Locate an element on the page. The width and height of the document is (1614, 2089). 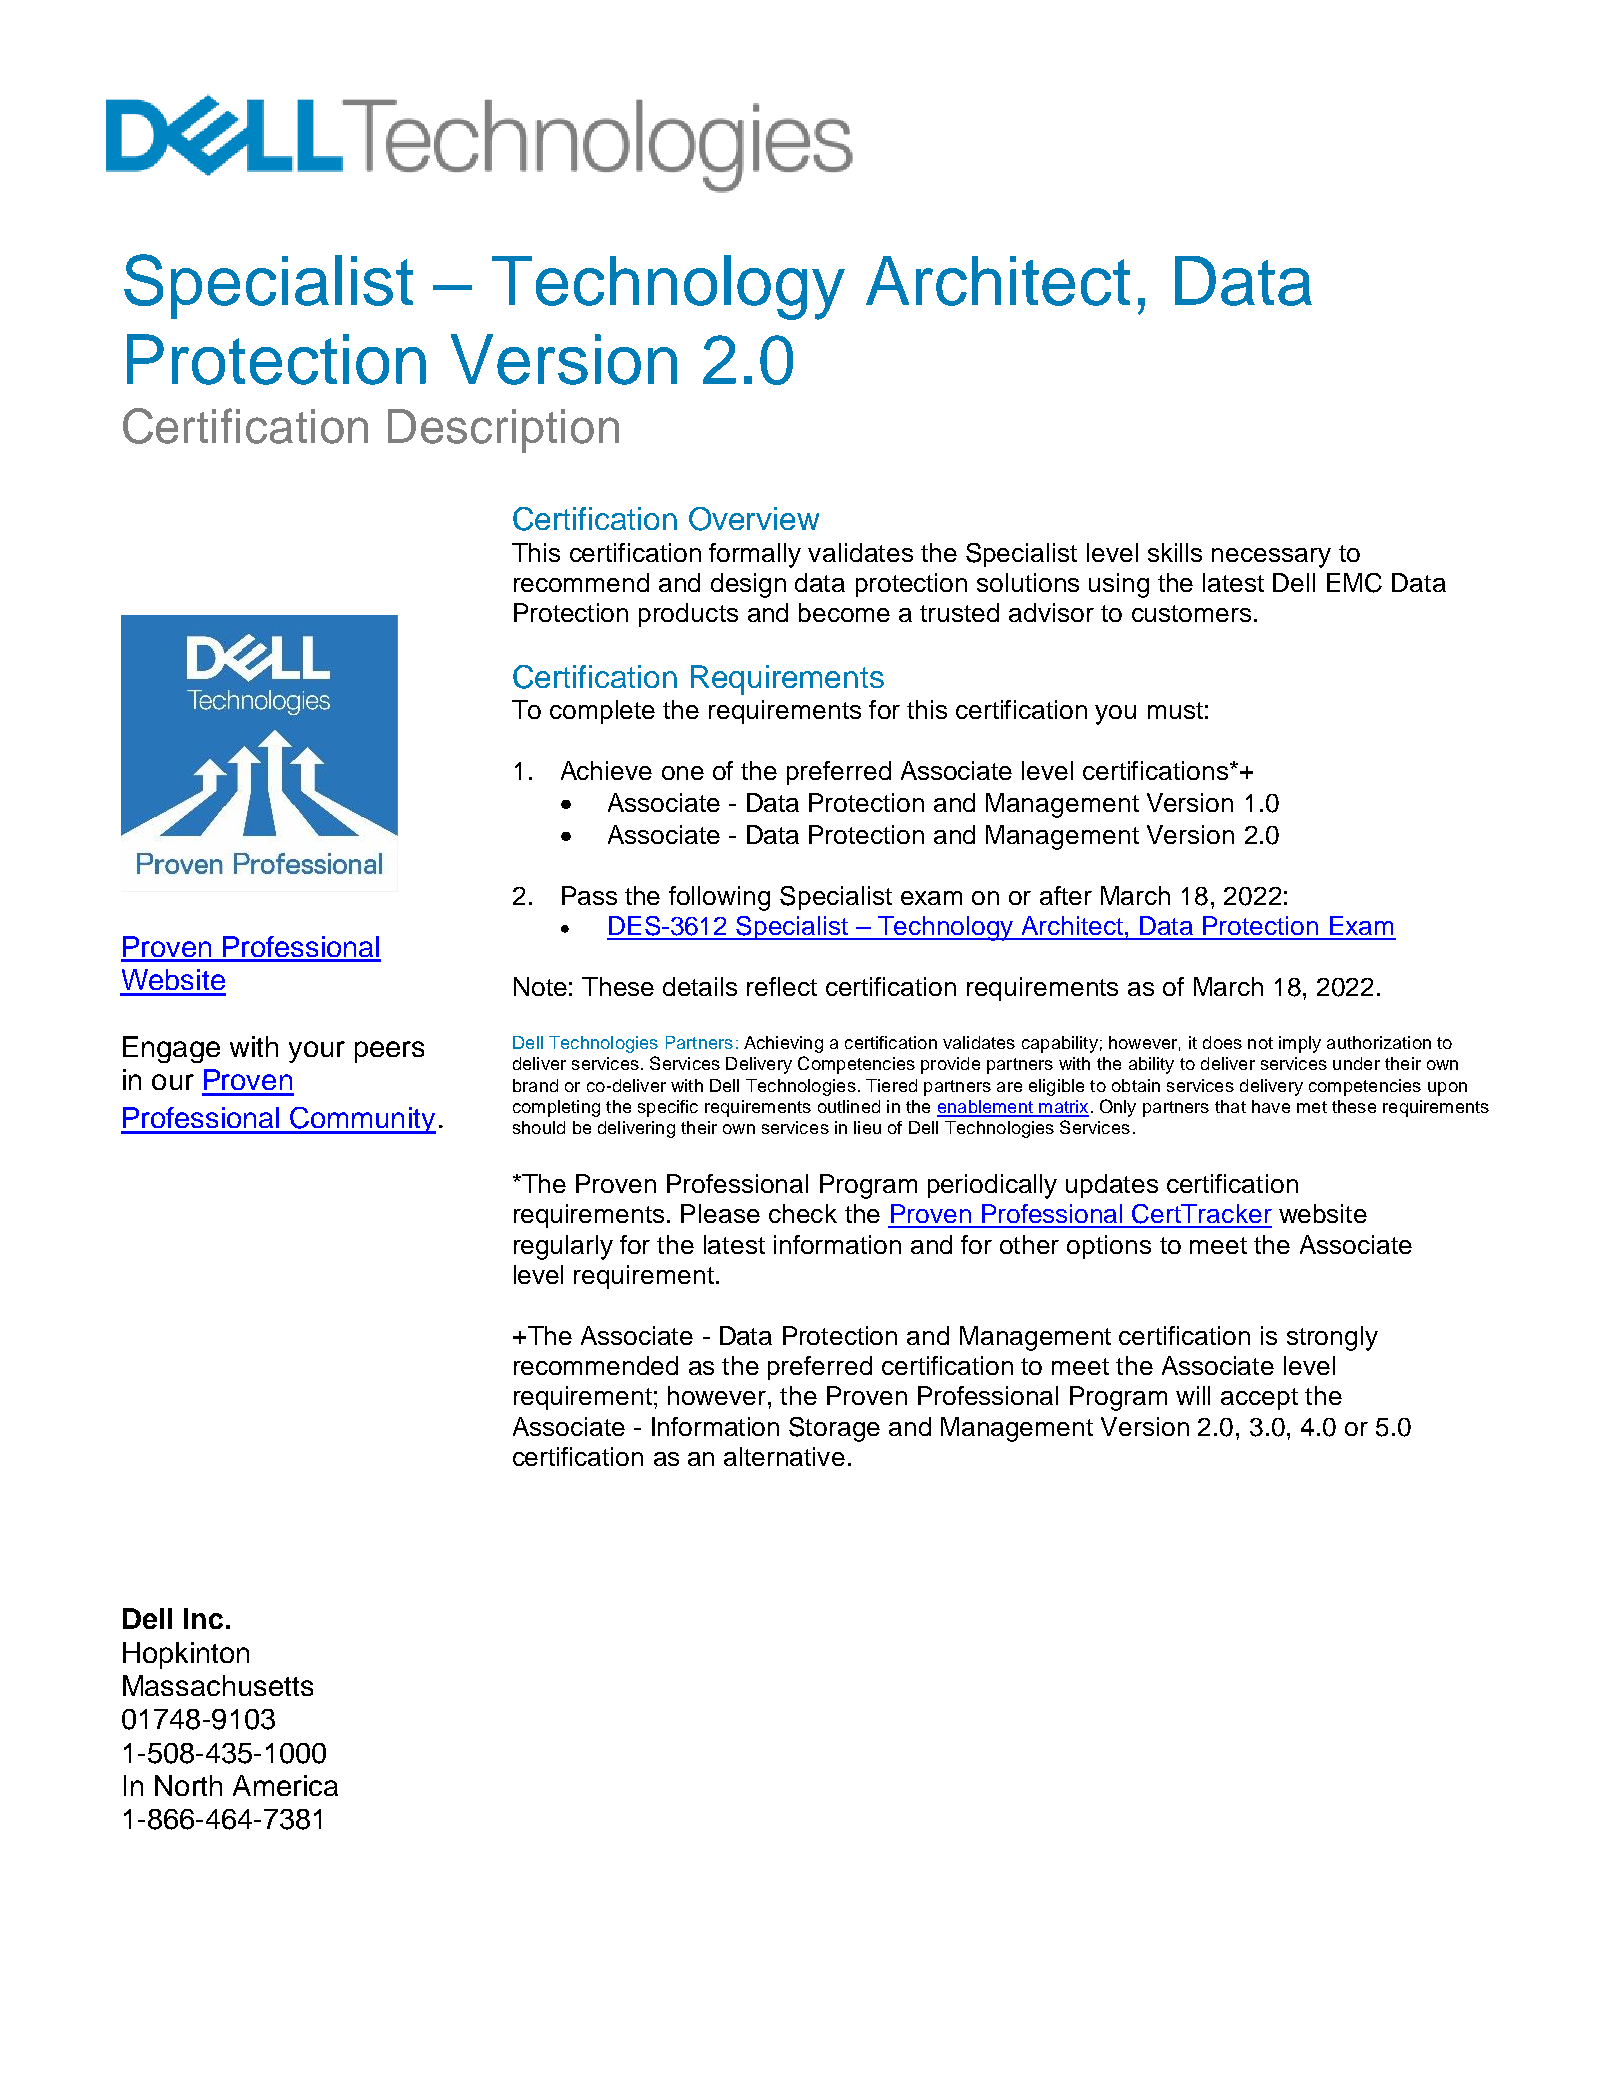
regularly is located at coordinates (563, 1247).
